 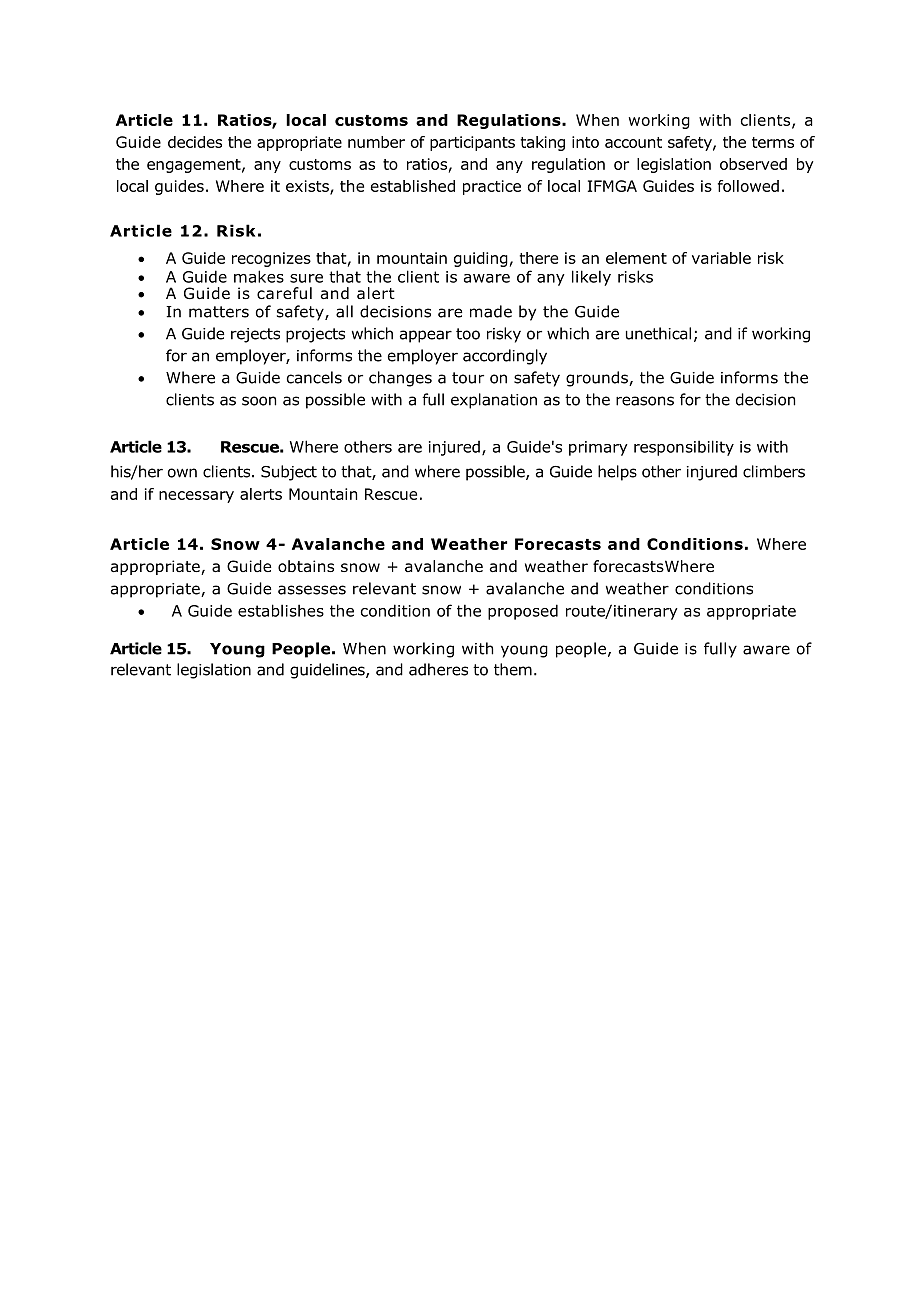 What do you see at coordinates (774, 471) in the image?
I see `climbers` at bounding box center [774, 471].
